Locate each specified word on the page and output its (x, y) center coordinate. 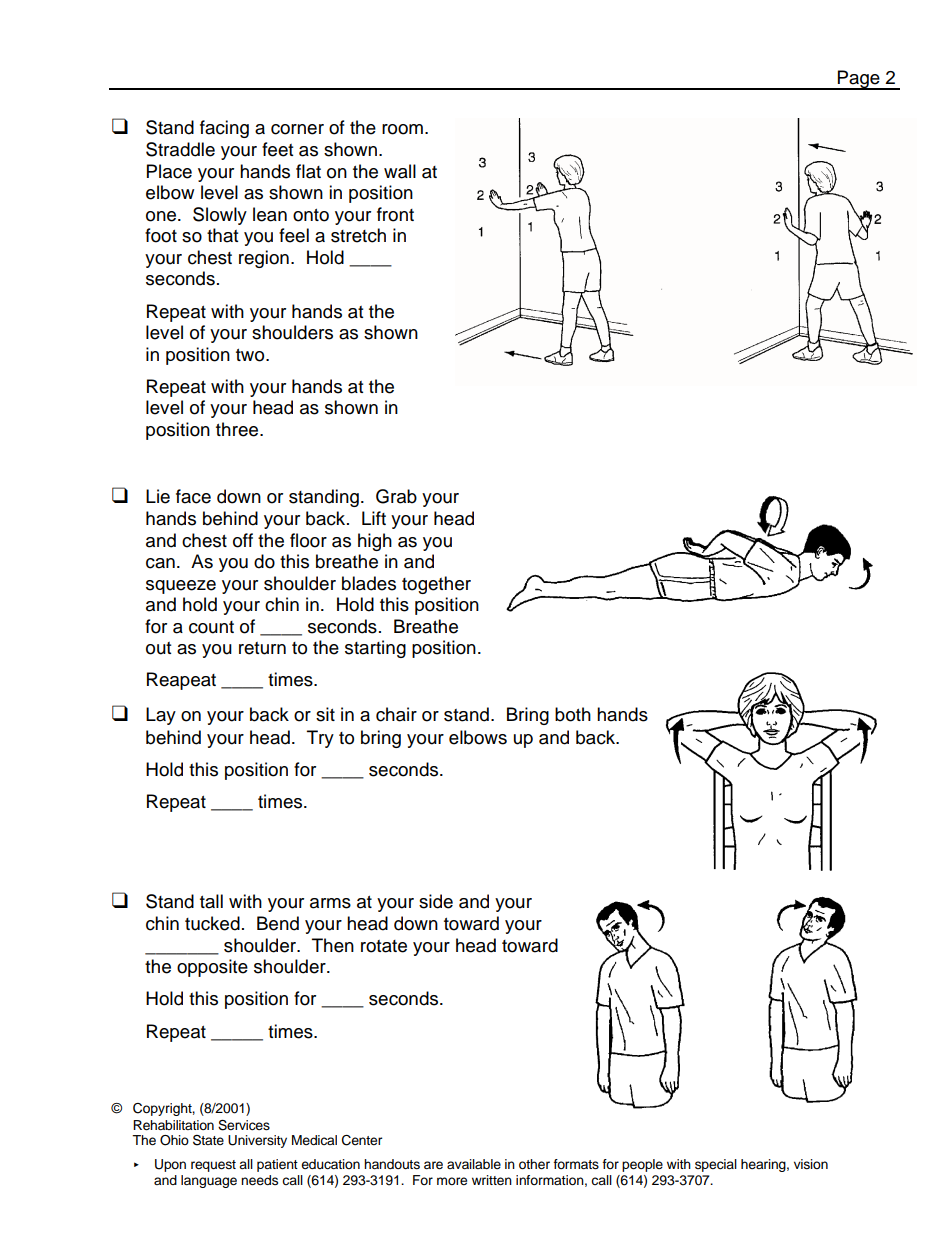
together (436, 585)
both (573, 714)
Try (320, 739)
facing (224, 129)
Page (859, 80)
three (238, 429)
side (436, 901)
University (257, 1141)
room (402, 129)
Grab (396, 496)
